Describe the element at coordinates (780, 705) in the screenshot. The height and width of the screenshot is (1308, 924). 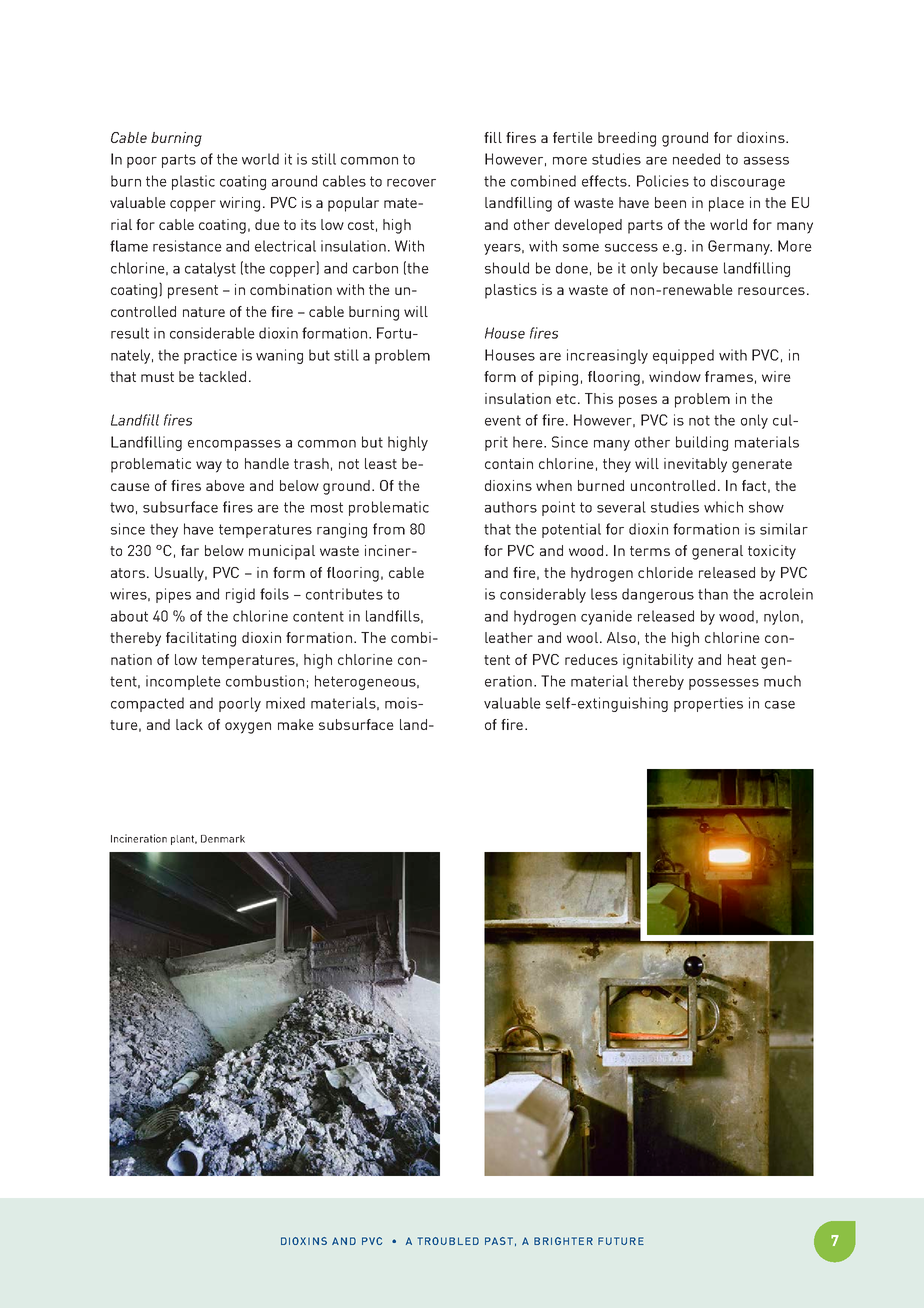
I see `case` at that location.
